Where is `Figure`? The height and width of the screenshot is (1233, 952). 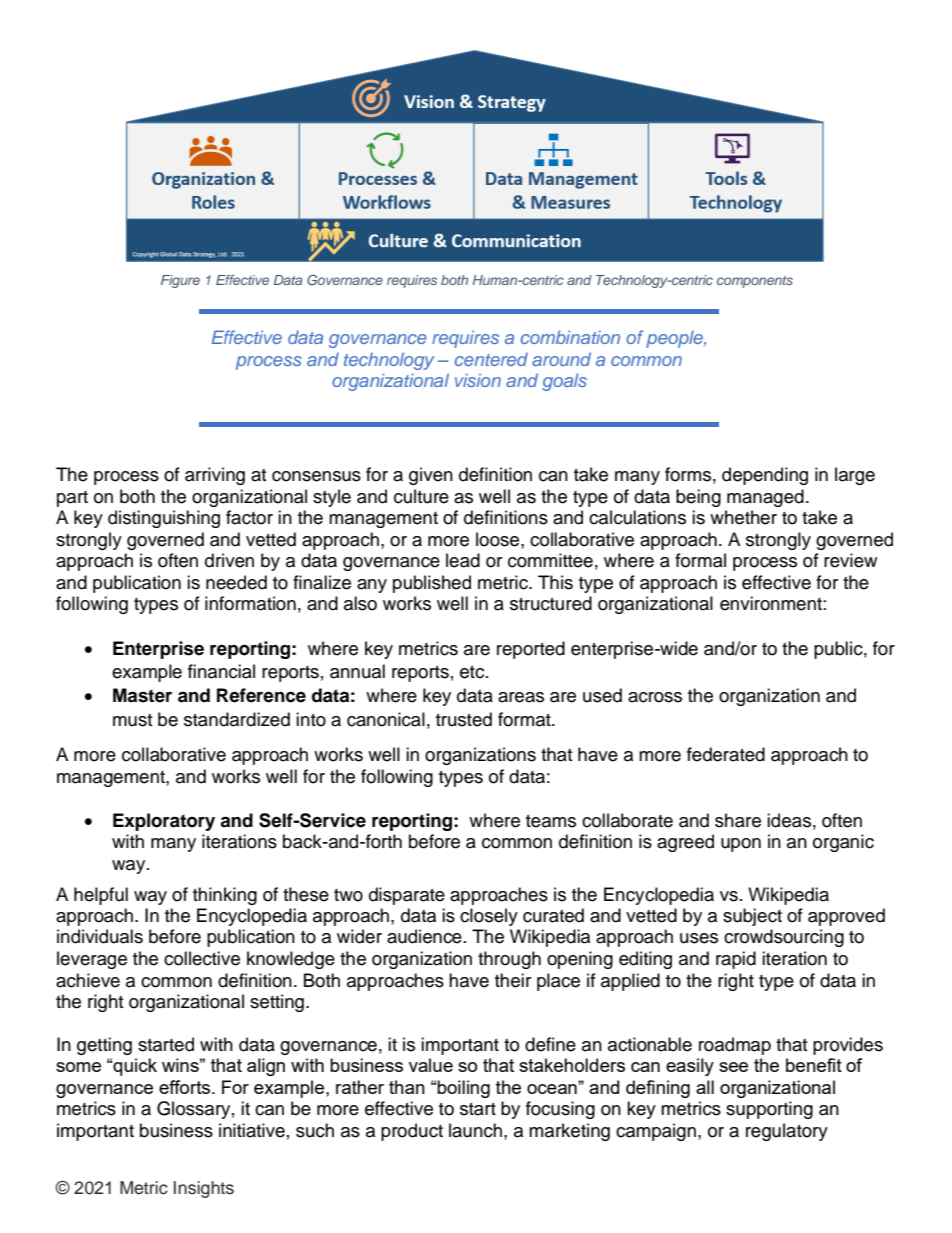 Figure is located at coordinates (180, 281).
